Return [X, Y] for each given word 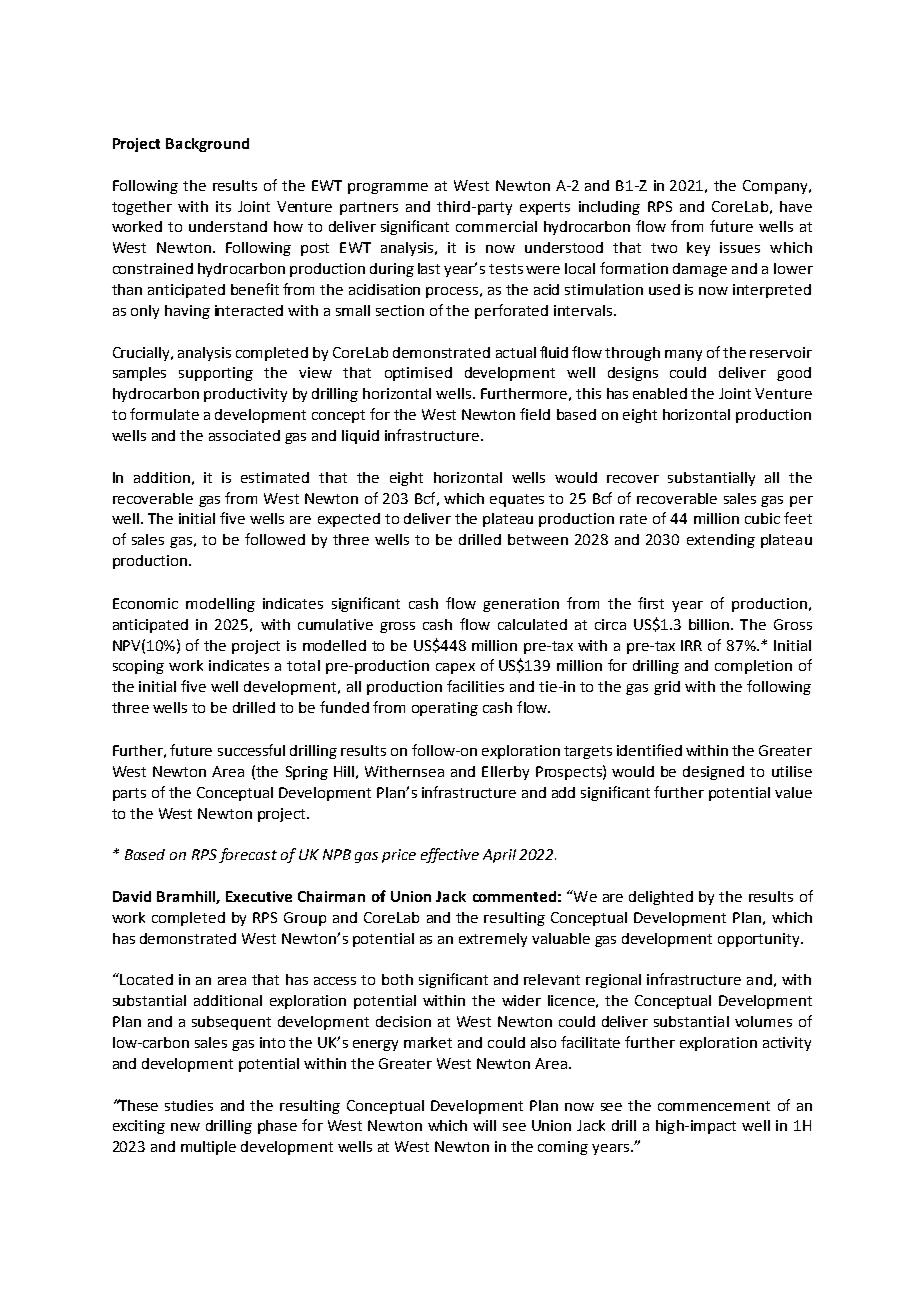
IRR [691, 645]
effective [450, 855]
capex [455, 668]
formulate [164, 414]
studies [189, 1105]
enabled [660, 393]
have [796, 206]
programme [388, 188]
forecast [248, 855]
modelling [220, 605]
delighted [661, 898]
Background [207, 145]
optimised [418, 374]
